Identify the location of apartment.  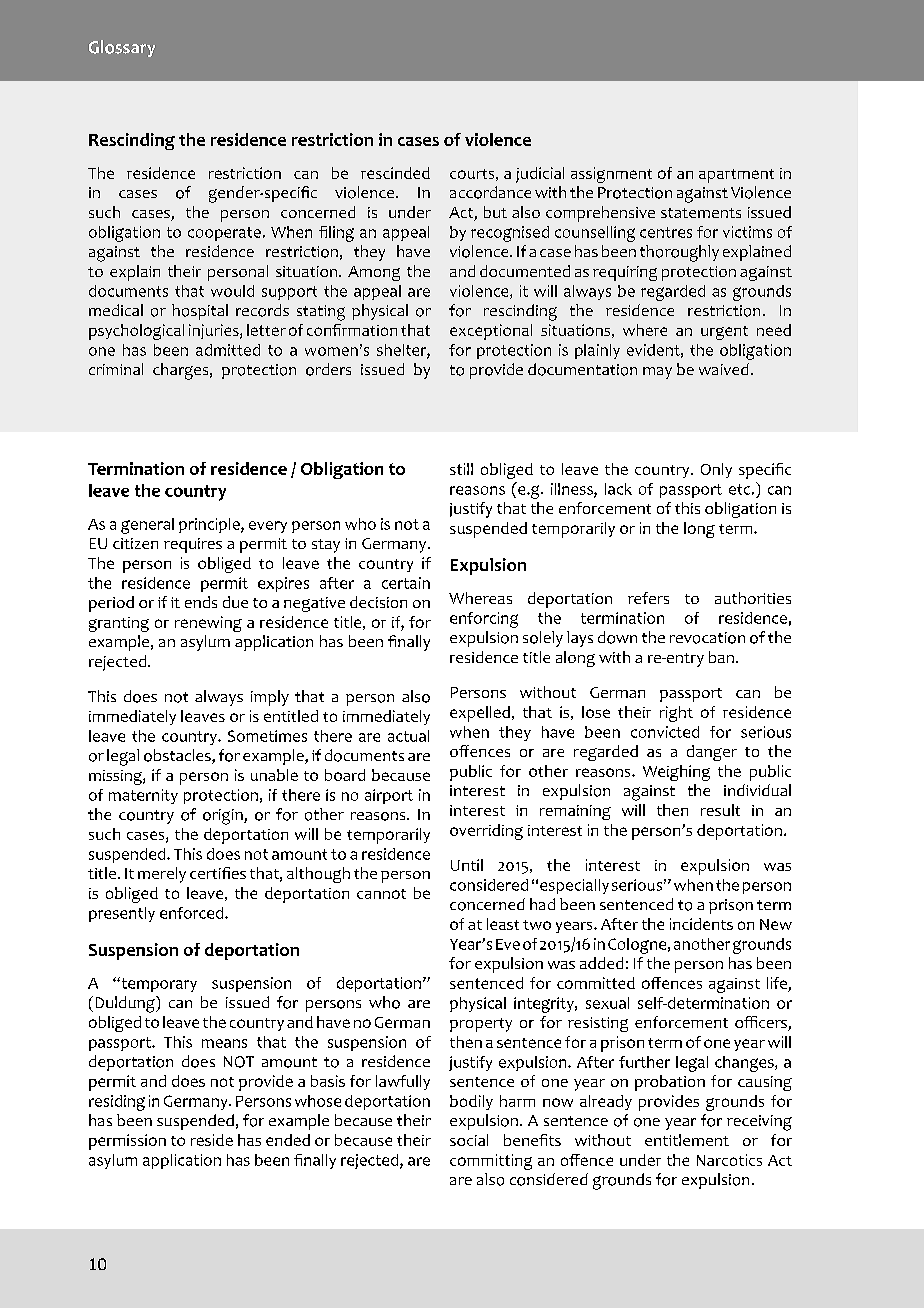
(736, 176).
